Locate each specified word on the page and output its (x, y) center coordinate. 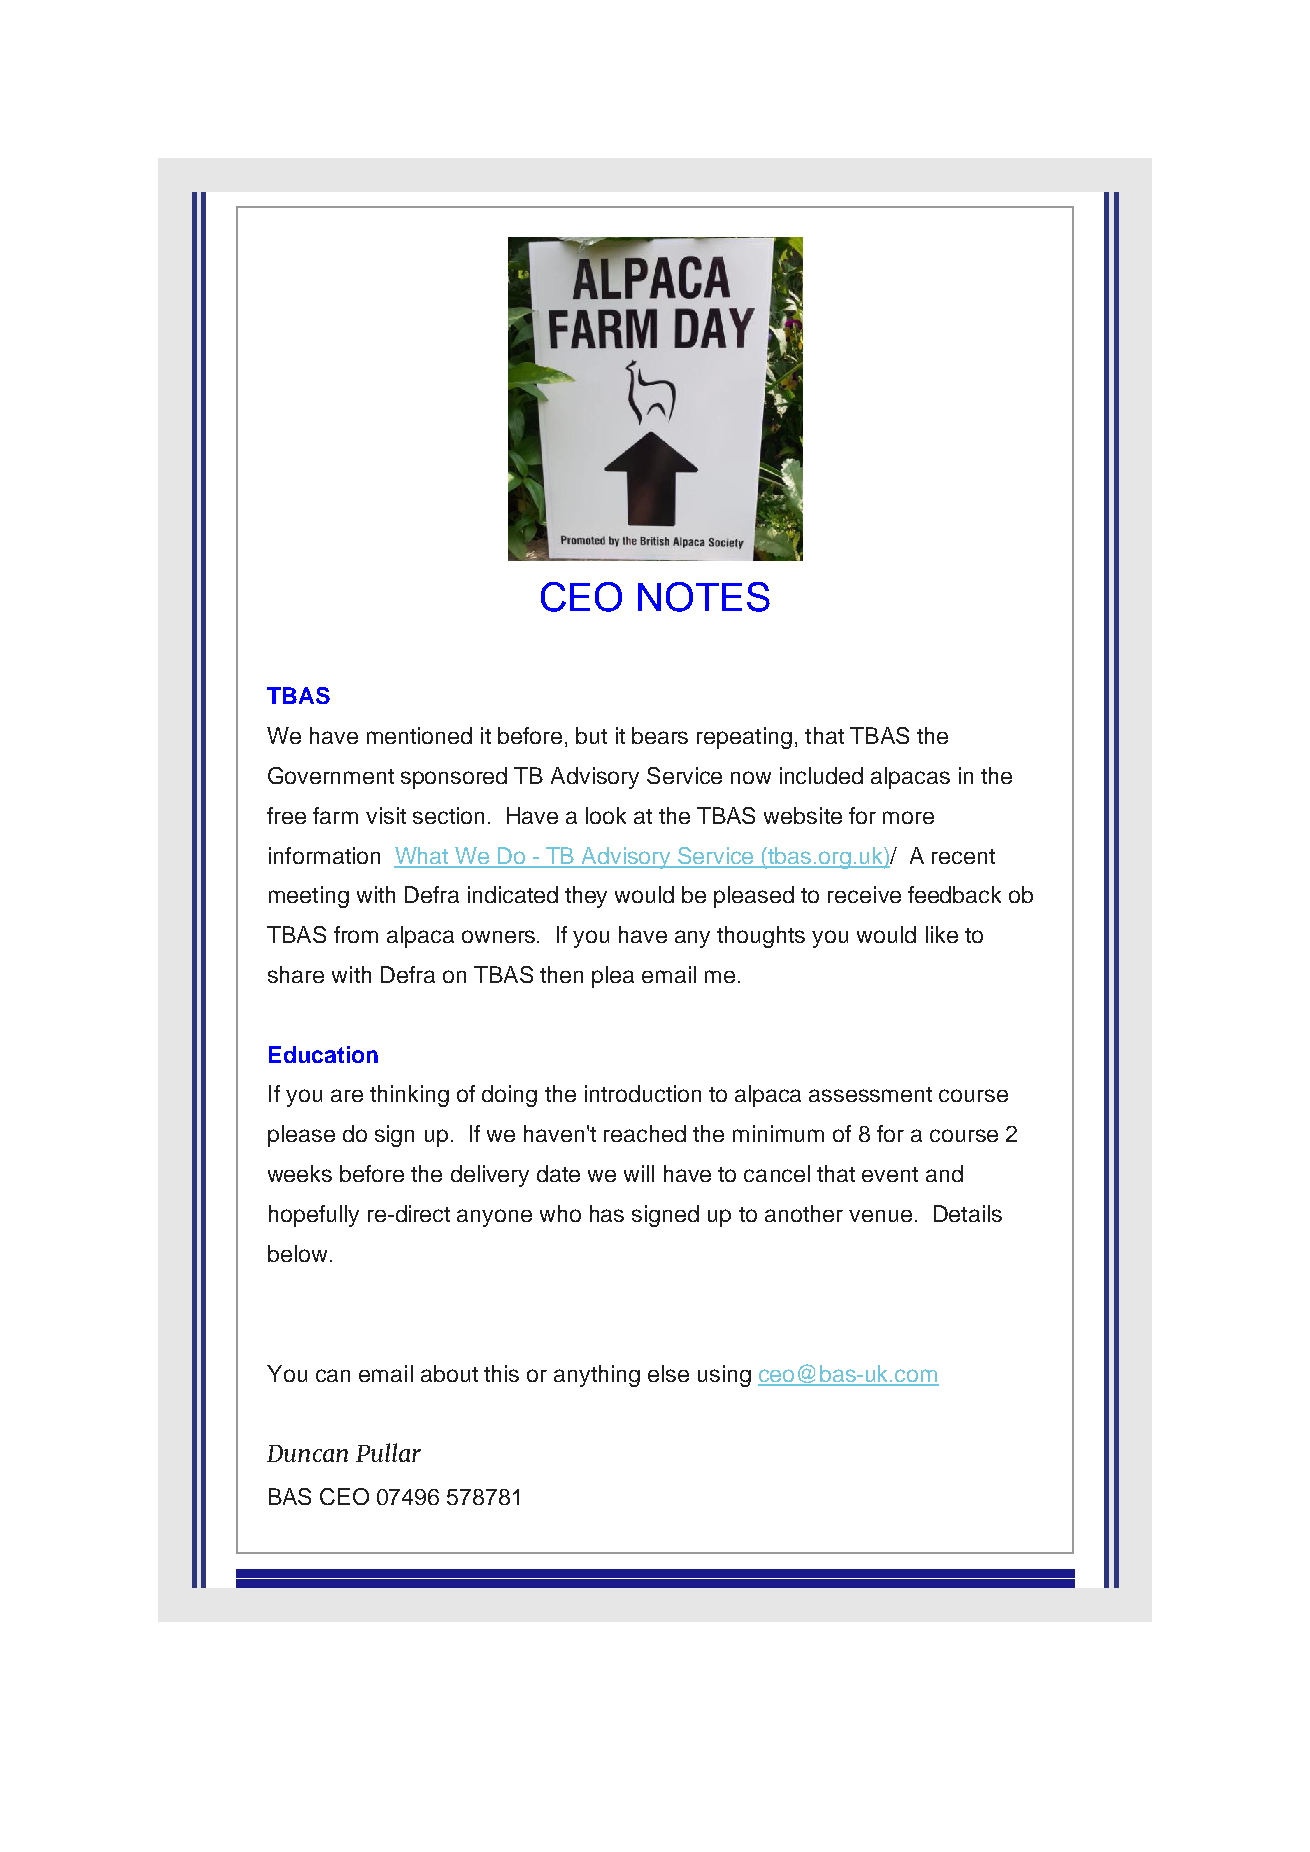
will (639, 1173)
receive (864, 894)
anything (597, 1376)
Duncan (307, 1453)
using (724, 1376)
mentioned (419, 735)
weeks (300, 1173)
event (890, 1174)
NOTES (704, 597)
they (586, 897)
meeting (309, 897)
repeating (744, 738)
